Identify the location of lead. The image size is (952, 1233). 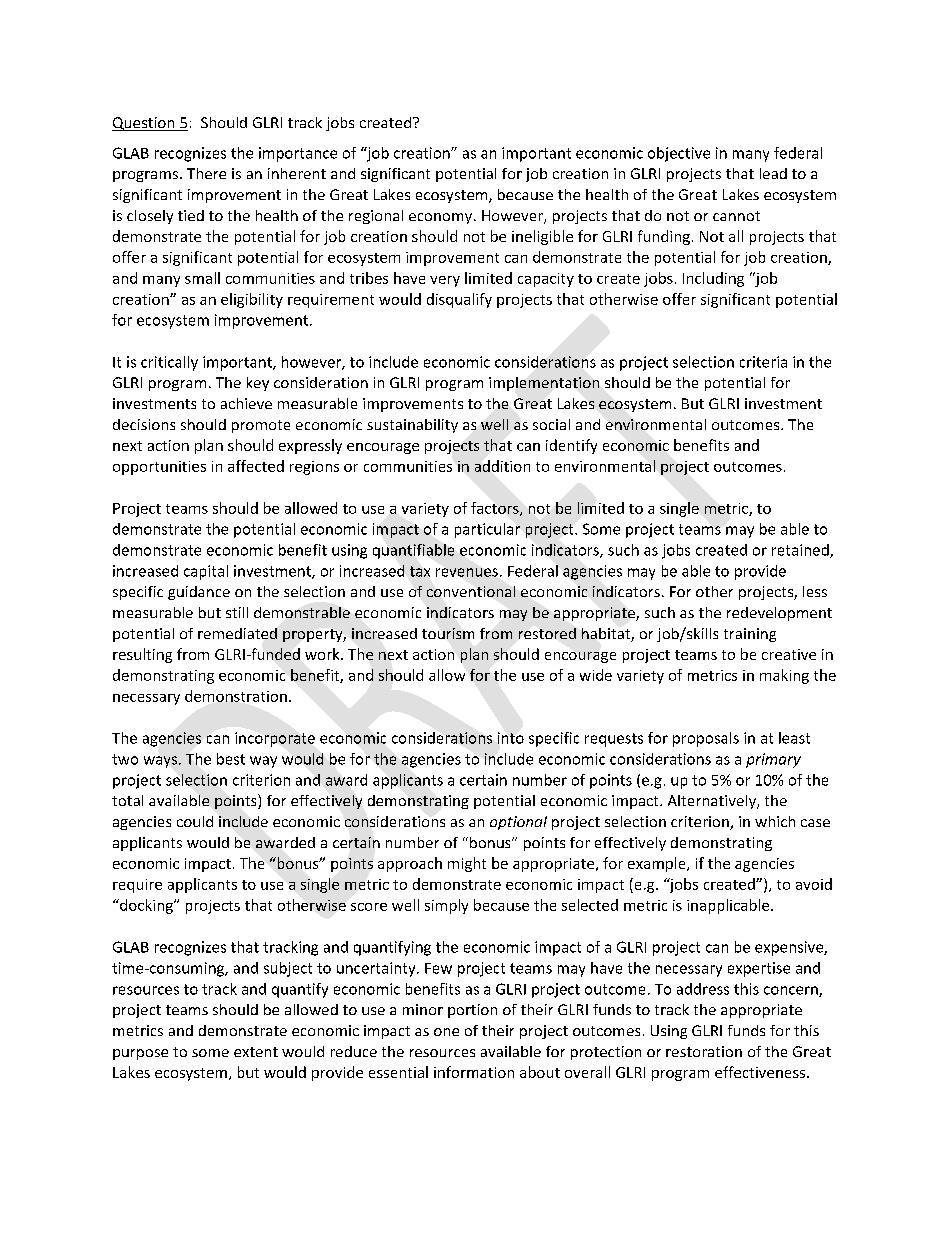
(773, 173).
